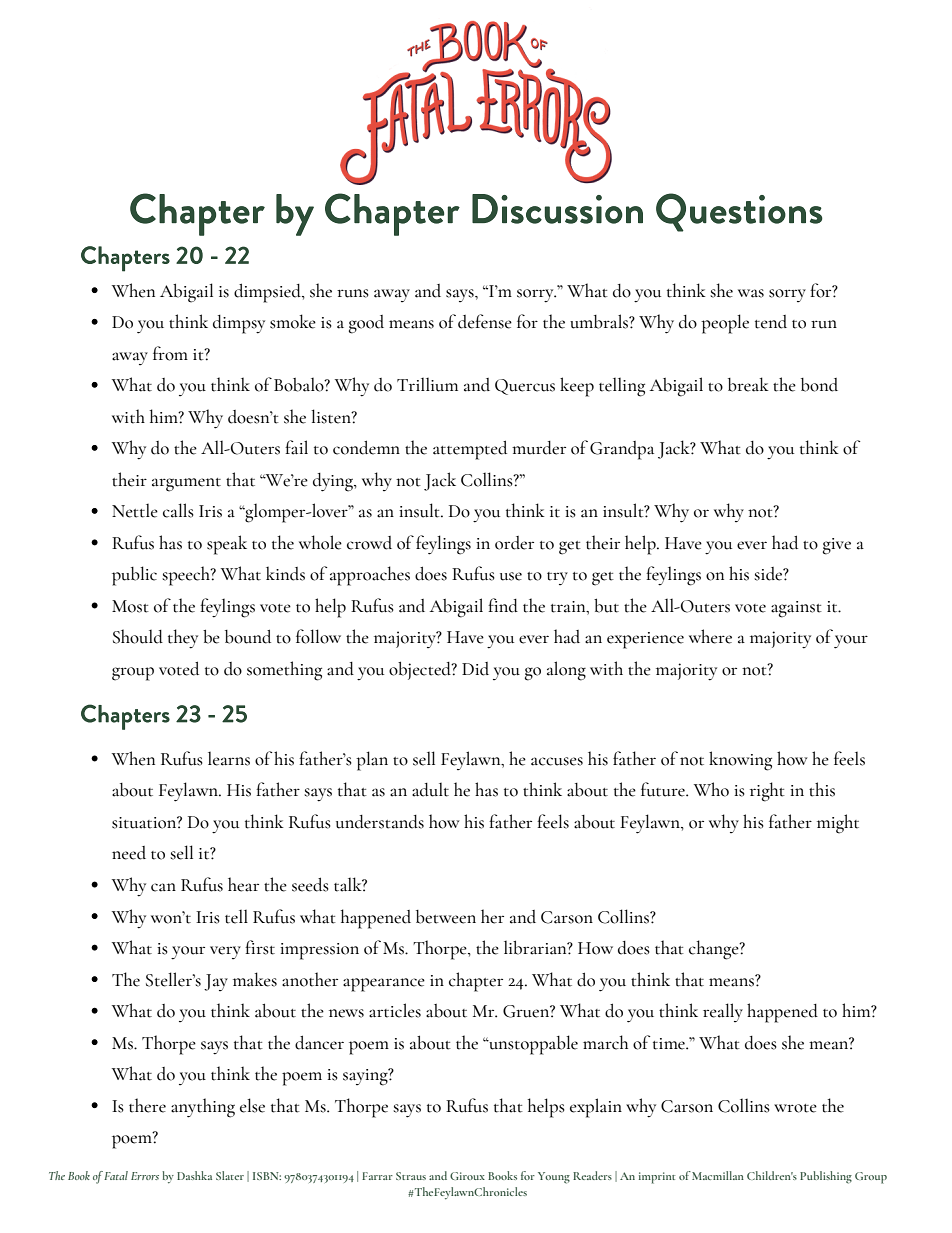 This screenshot has height=1233, width=952. What do you see at coordinates (837, 546) in the screenshot?
I see `give` at bounding box center [837, 546].
